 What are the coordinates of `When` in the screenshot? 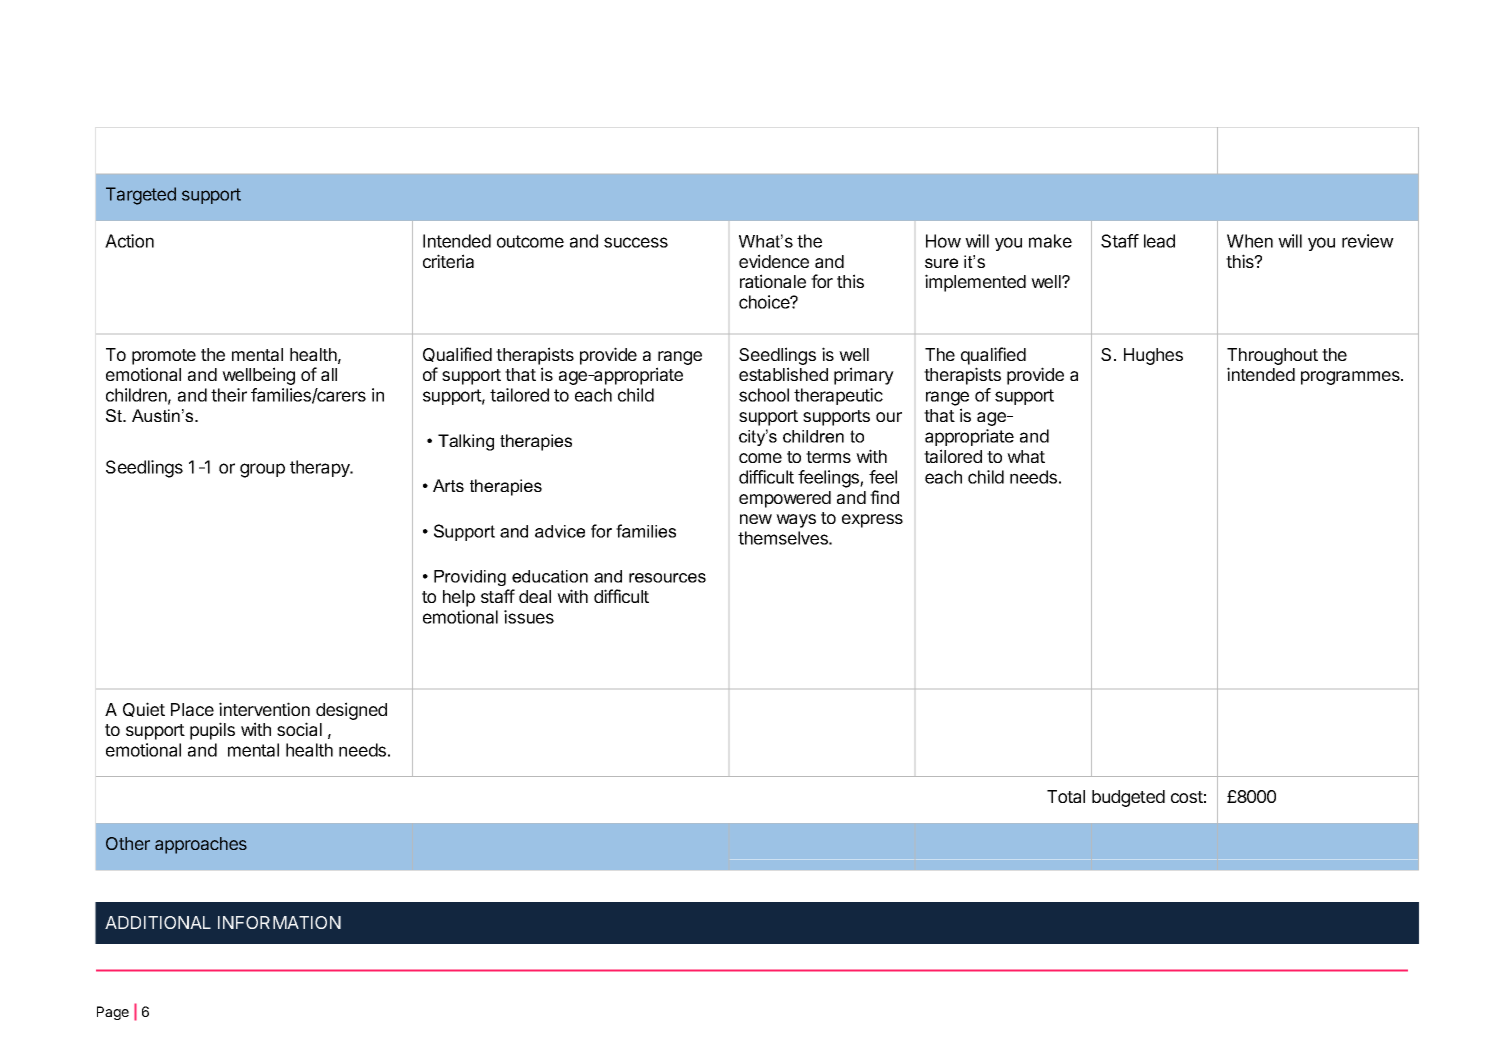 It's located at (1250, 241).
